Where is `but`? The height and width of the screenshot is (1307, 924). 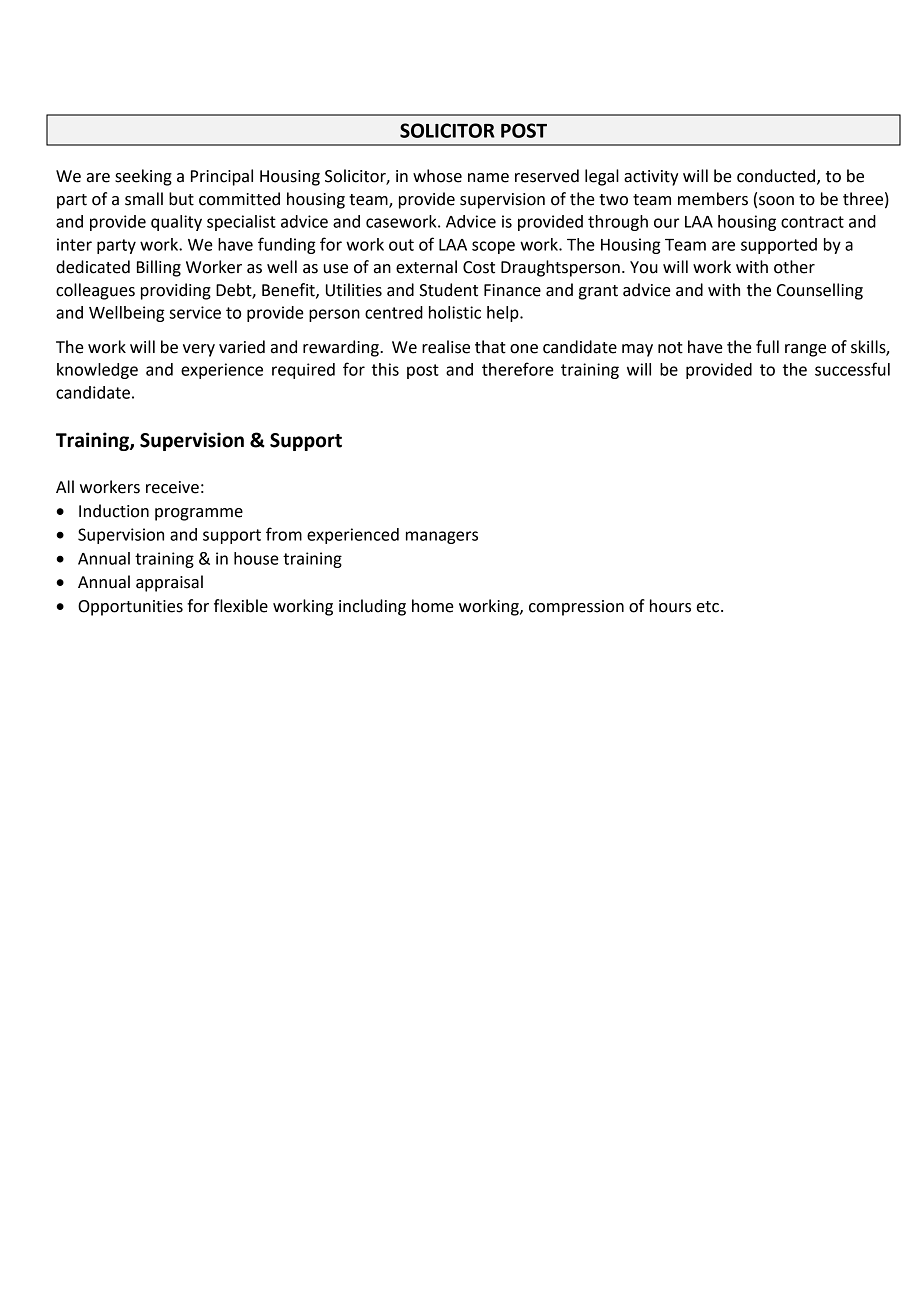
but is located at coordinates (181, 199).
